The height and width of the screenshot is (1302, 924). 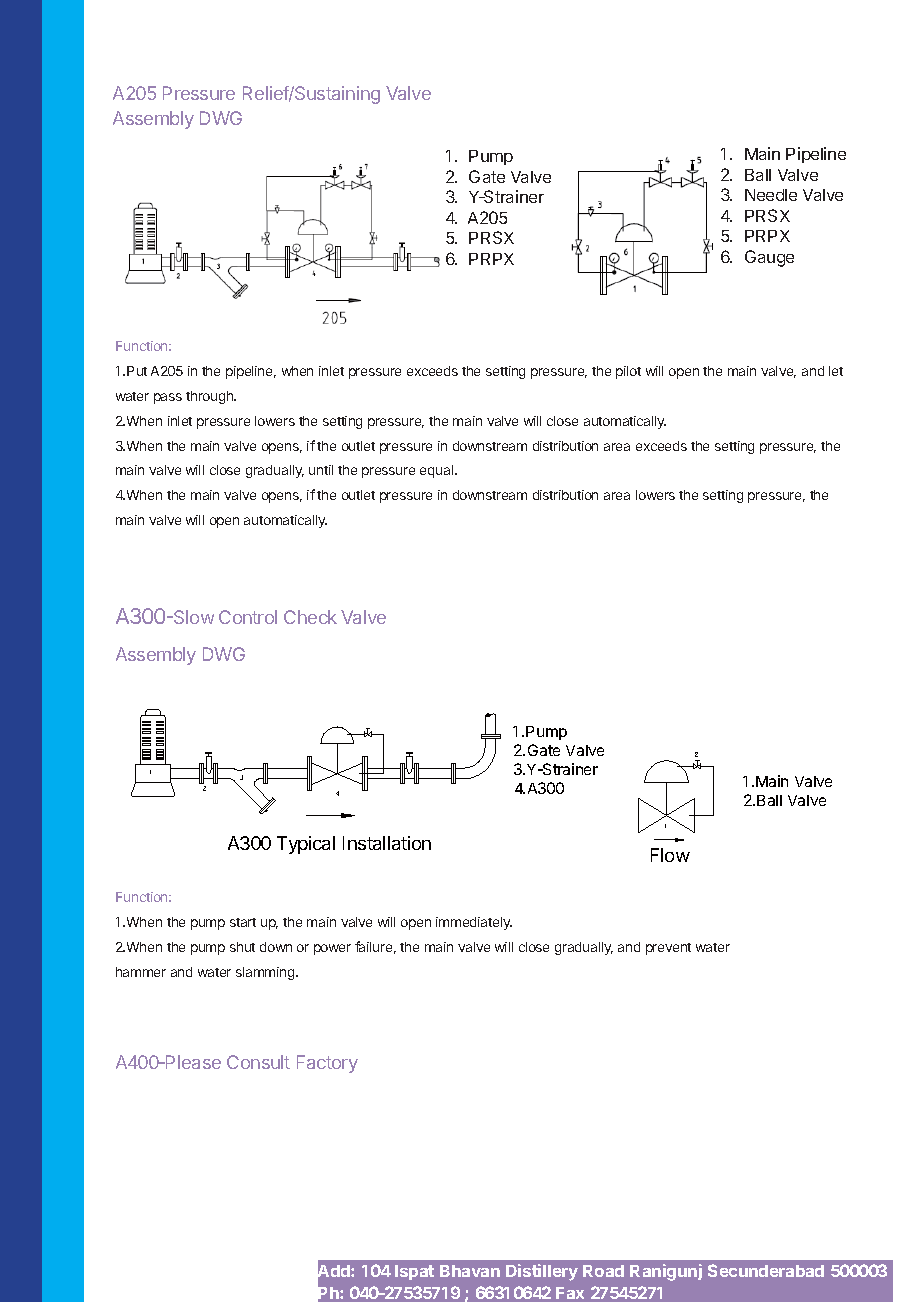 What do you see at coordinates (210, 397) in the screenshot?
I see `through` at bounding box center [210, 397].
